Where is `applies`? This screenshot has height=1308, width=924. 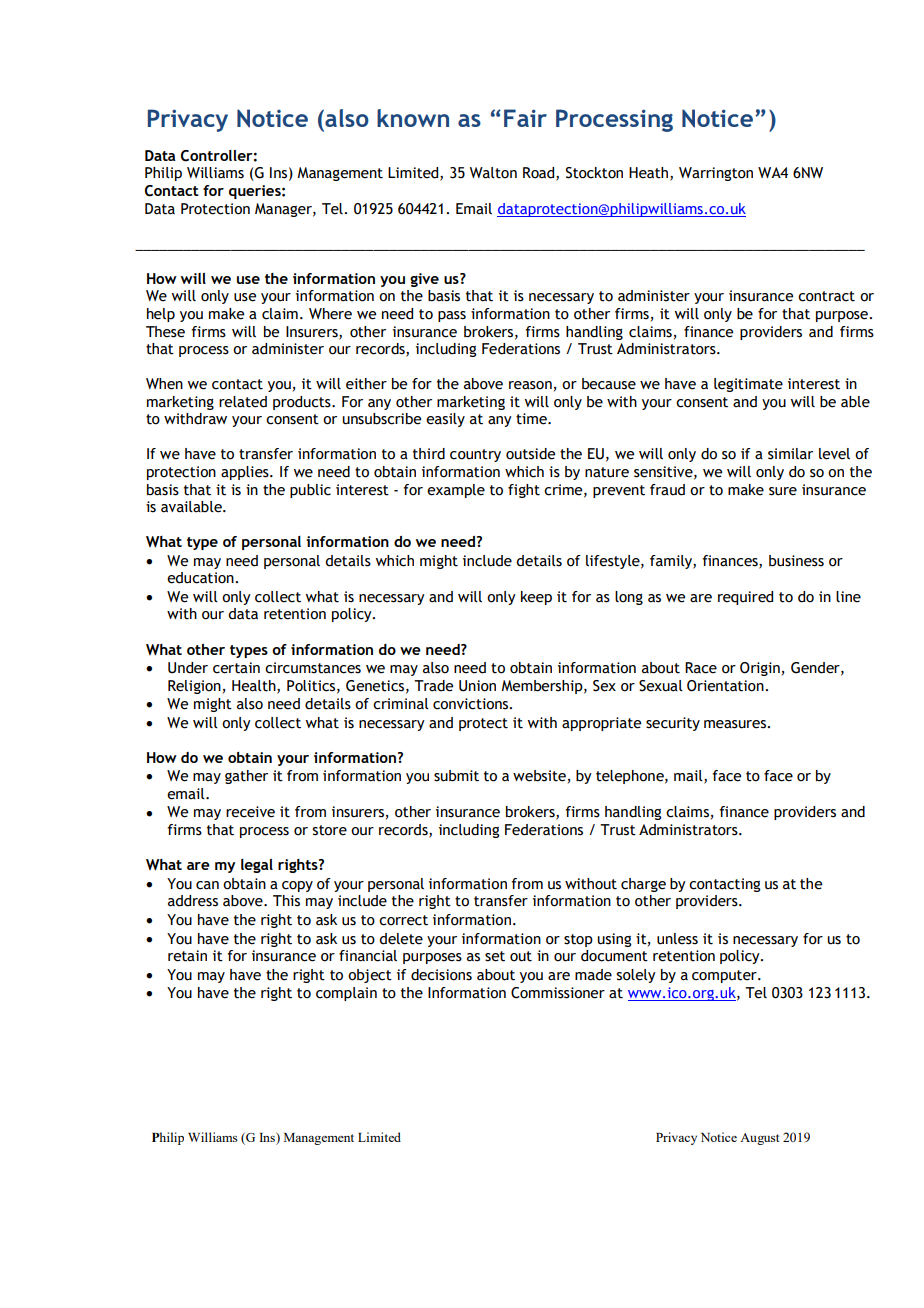
applies is located at coordinates (246, 473).
